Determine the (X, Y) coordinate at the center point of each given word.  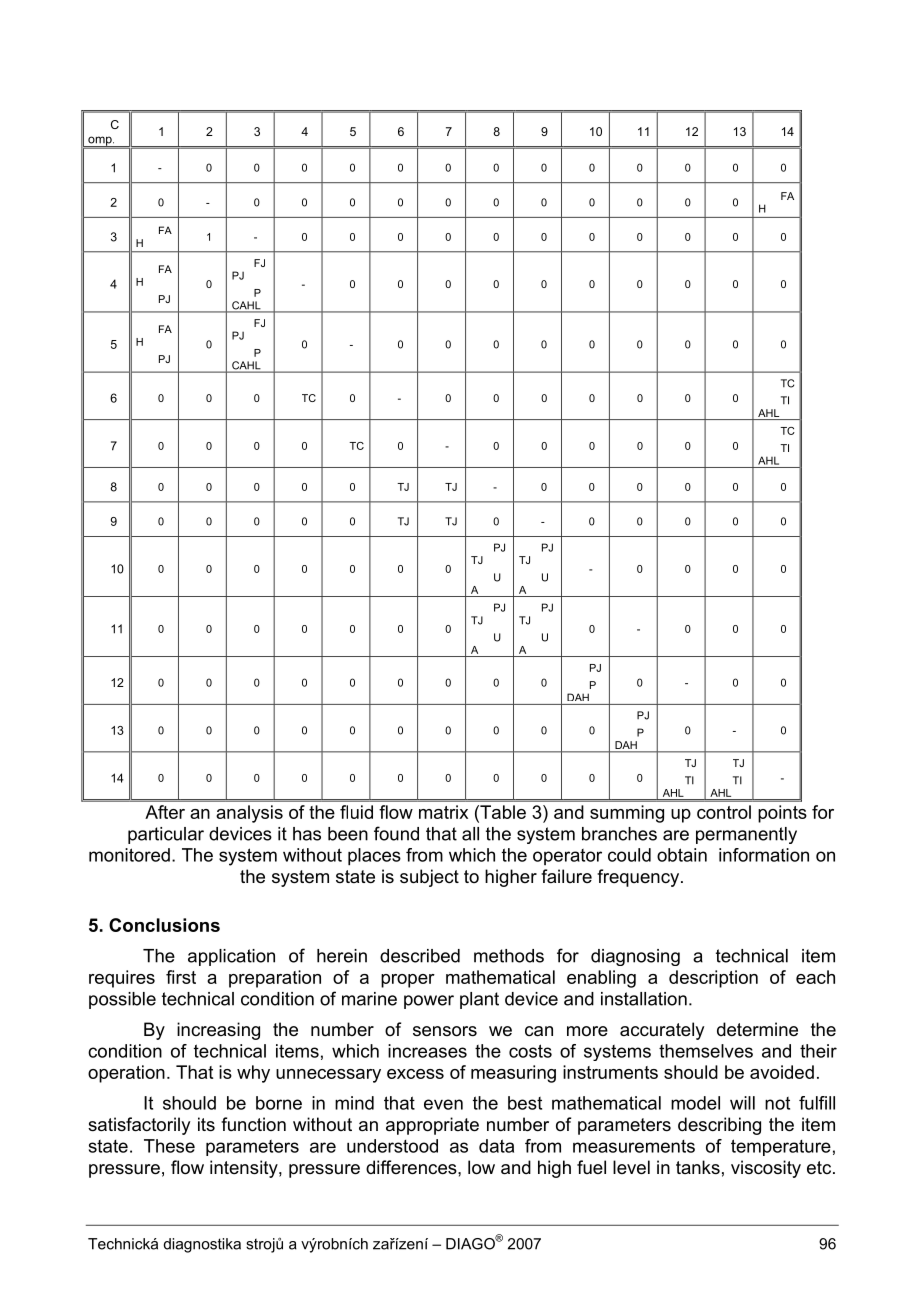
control (724, 812)
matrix (443, 812)
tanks (698, 1167)
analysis (249, 814)
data (496, 1146)
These (169, 1146)
